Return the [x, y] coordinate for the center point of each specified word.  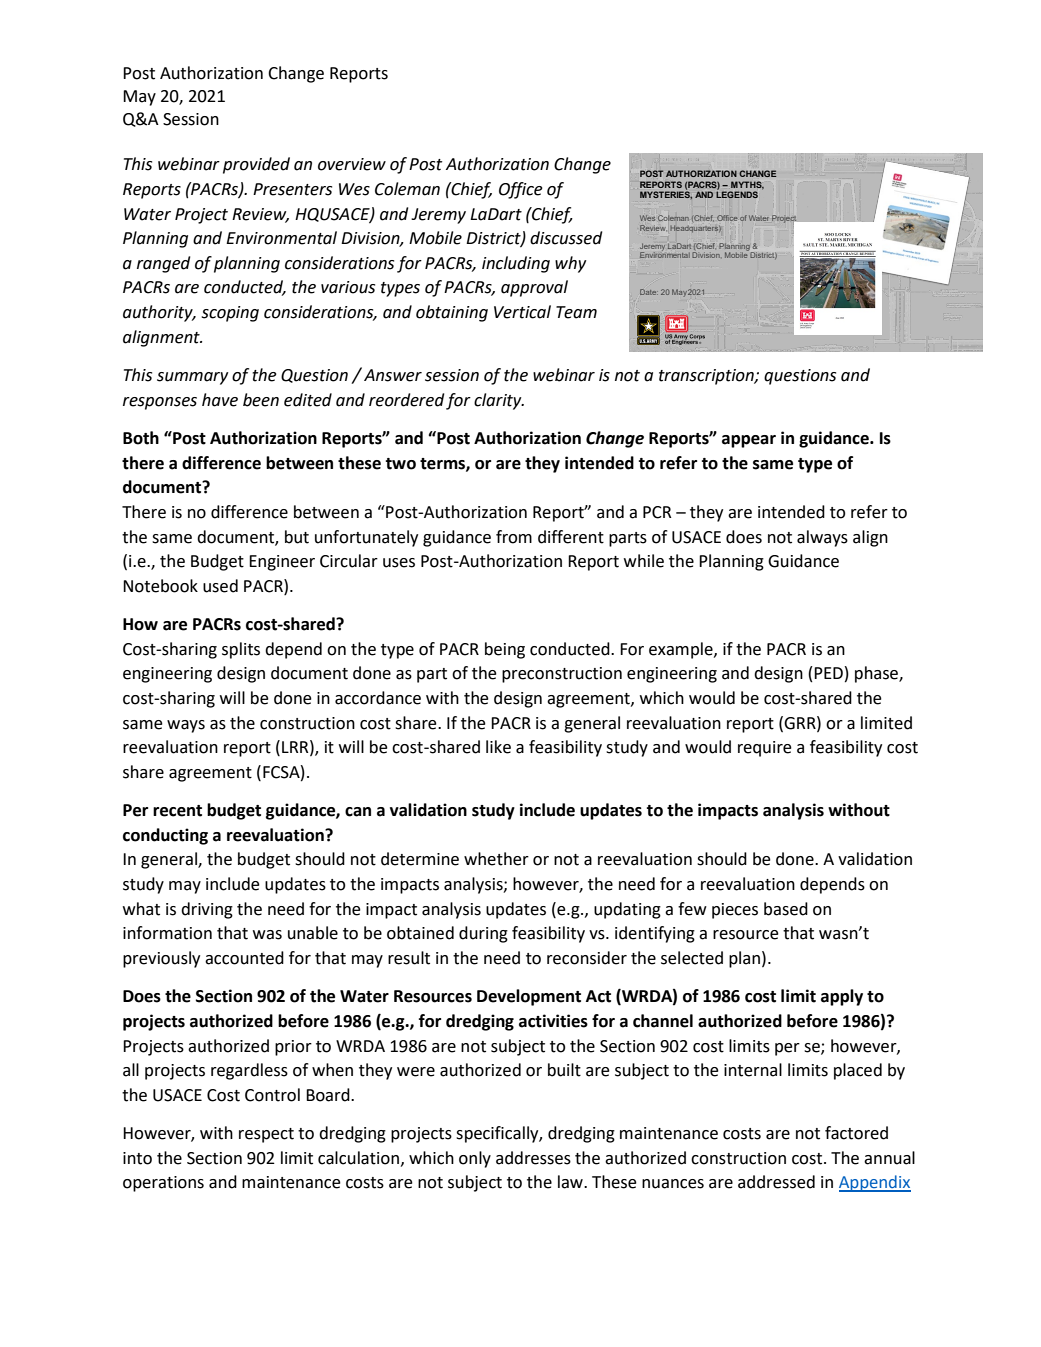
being [505, 650]
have [220, 400]
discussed [566, 238]
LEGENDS [737, 194]
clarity [499, 401]
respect [266, 1135]
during [483, 934]
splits [241, 650]
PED [829, 672]
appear [749, 441]
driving [207, 910]
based [786, 909]
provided [256, 165]
